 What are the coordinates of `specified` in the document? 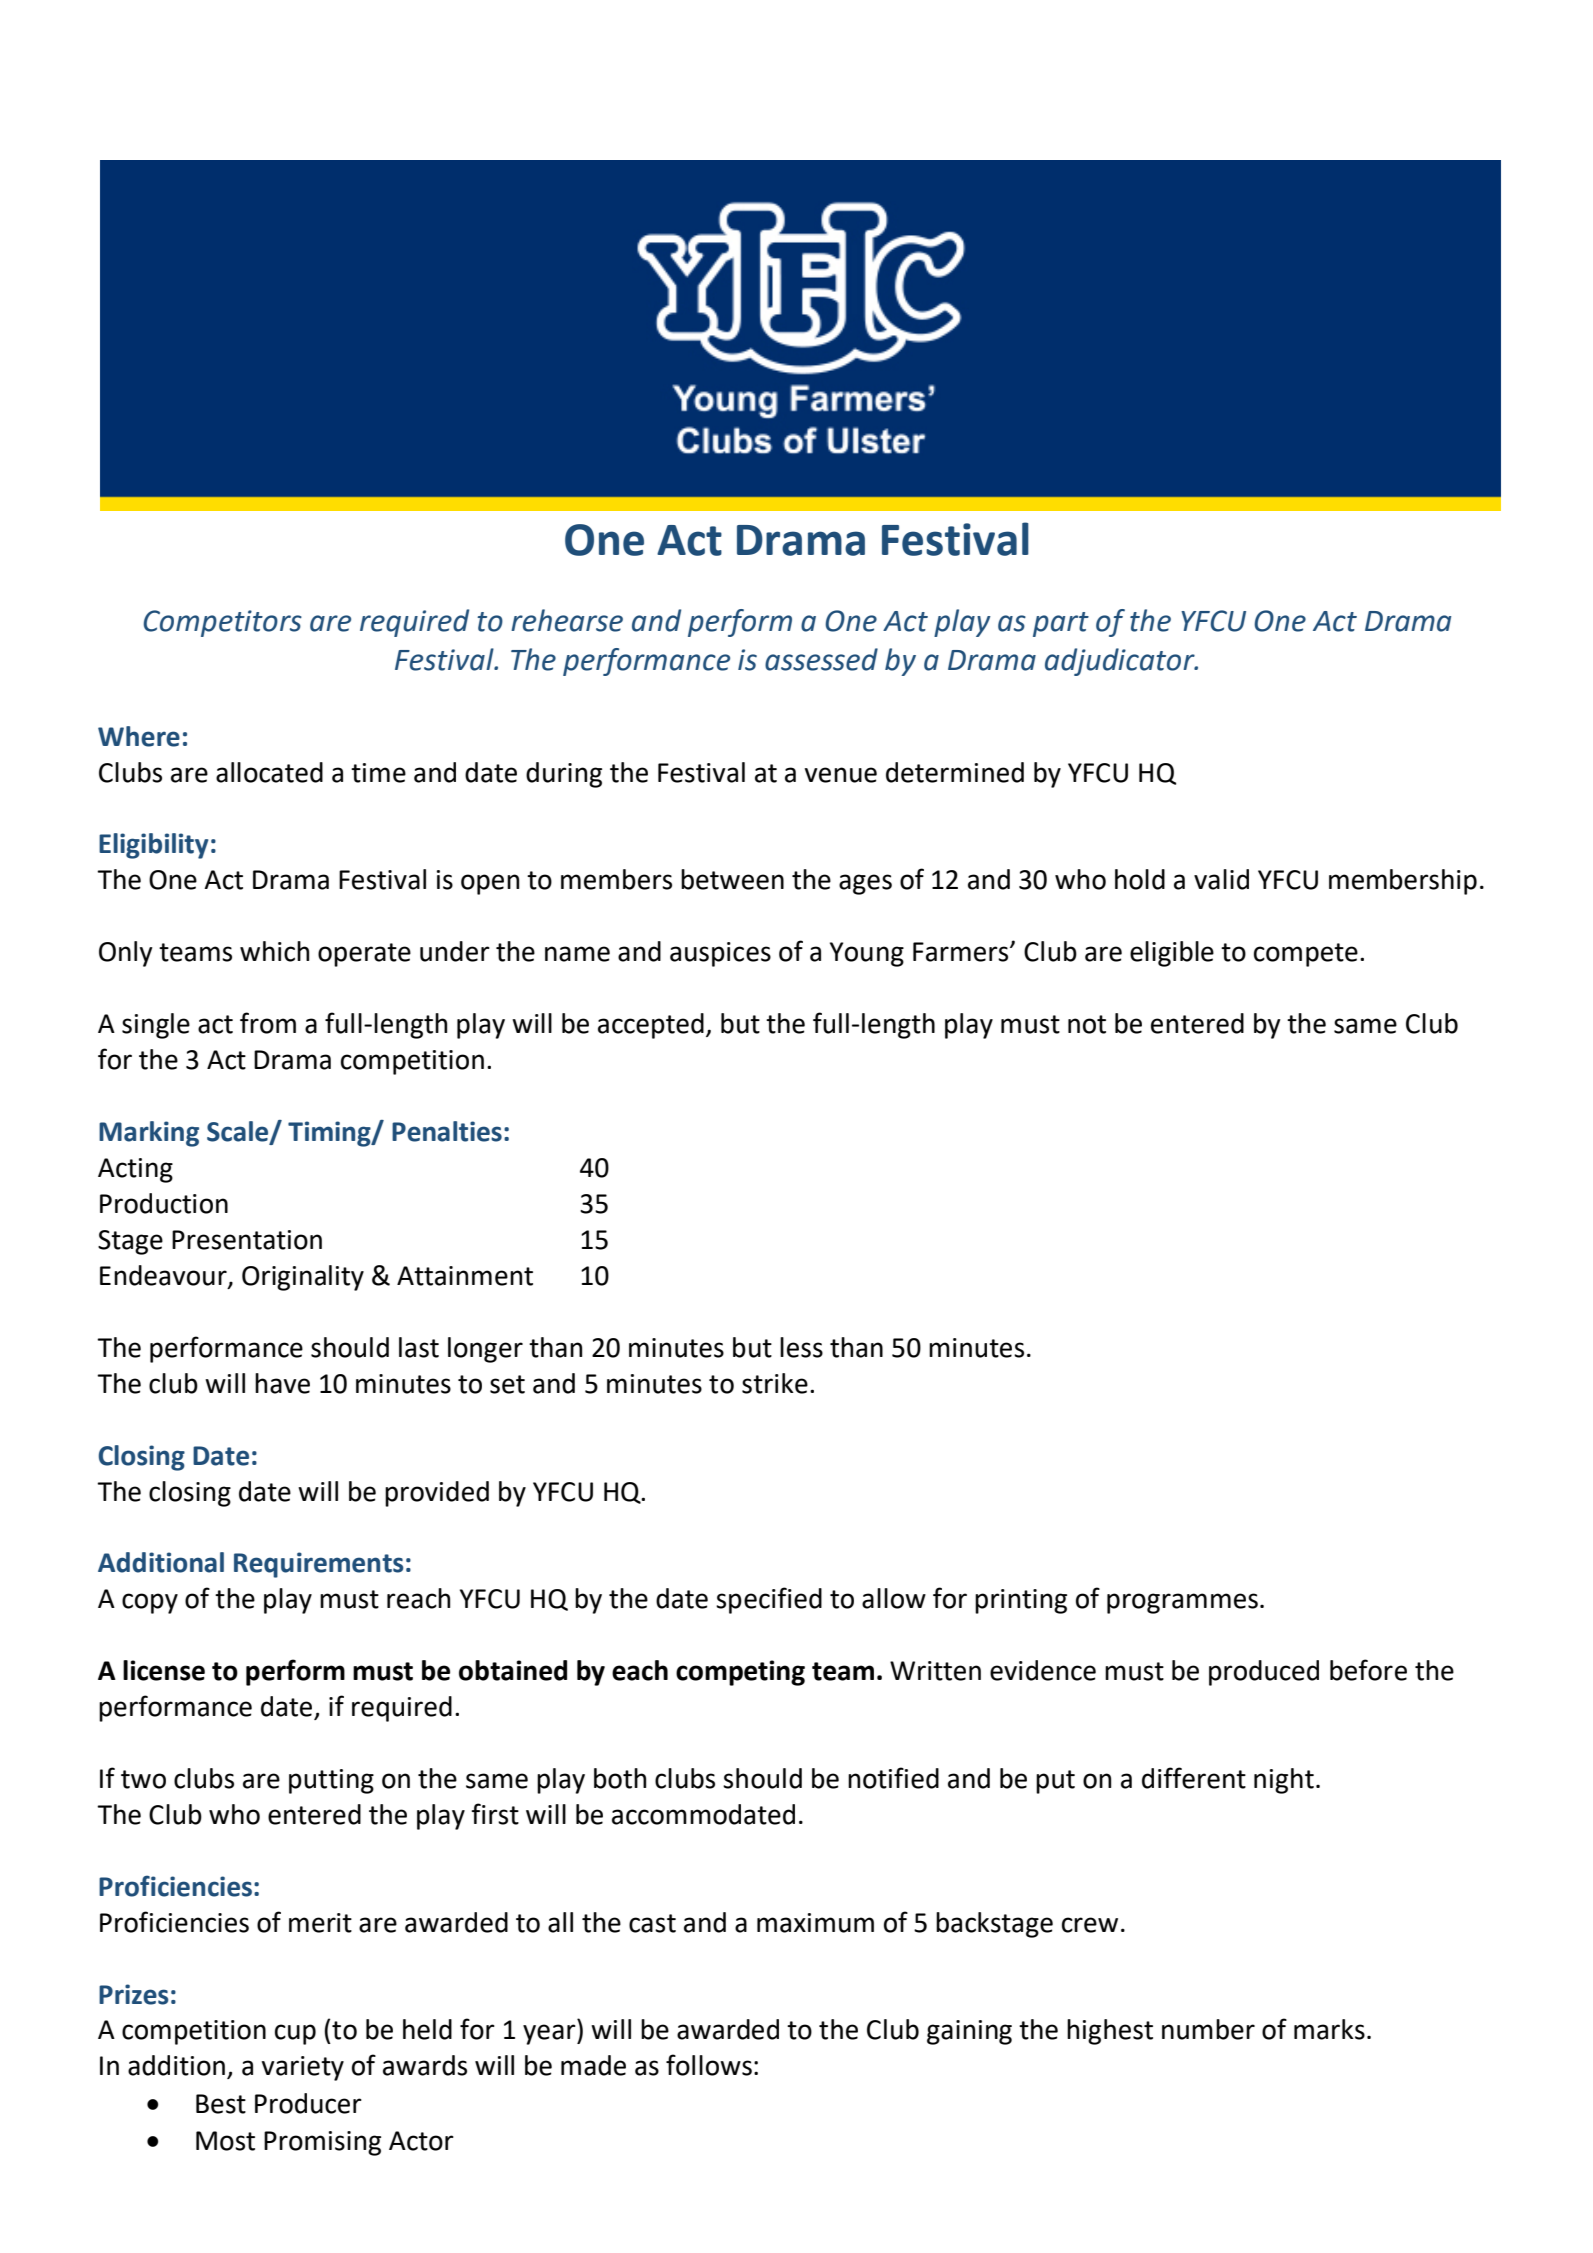 It's located at (769, 1600).
